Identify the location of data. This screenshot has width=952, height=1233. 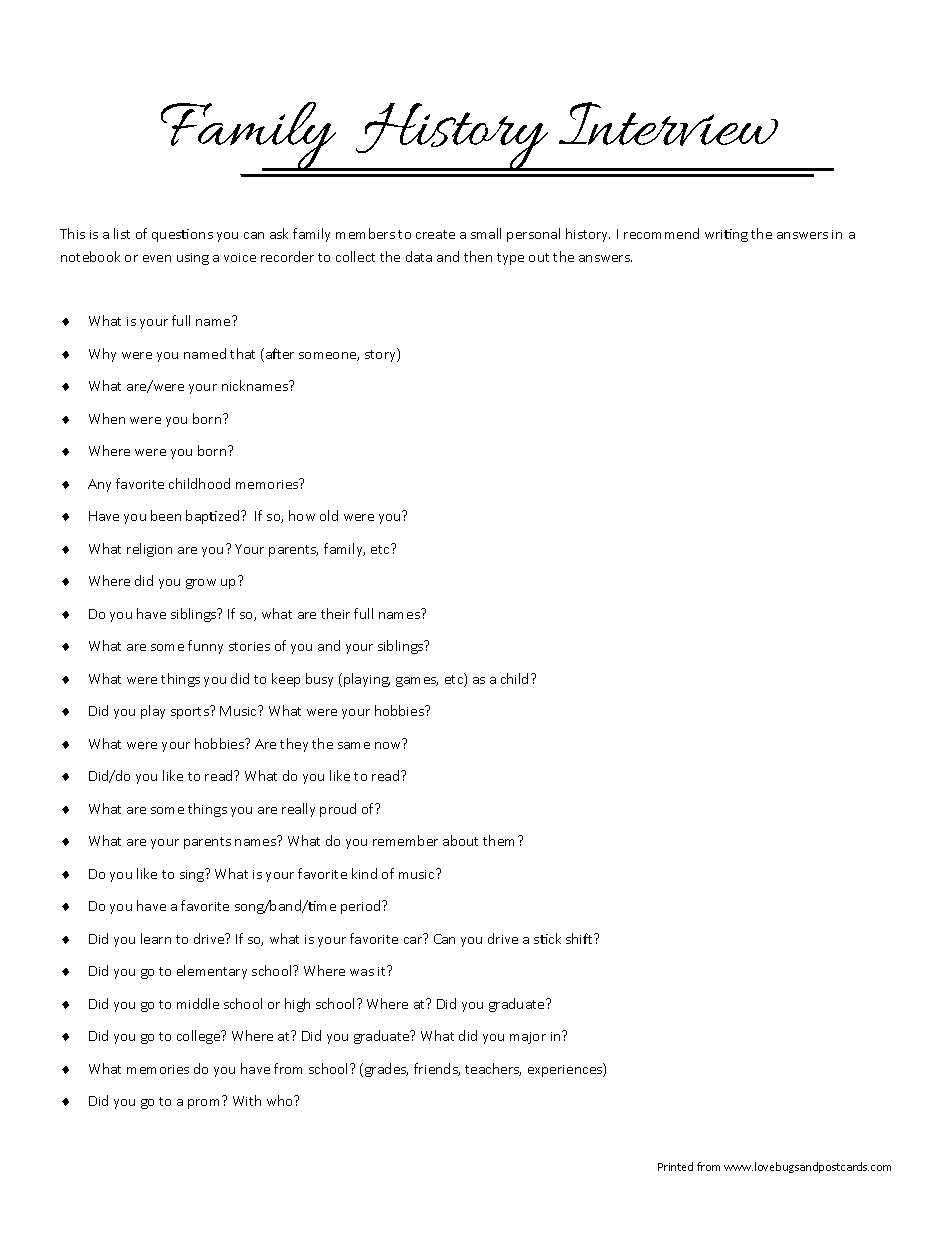
(419, 256).
